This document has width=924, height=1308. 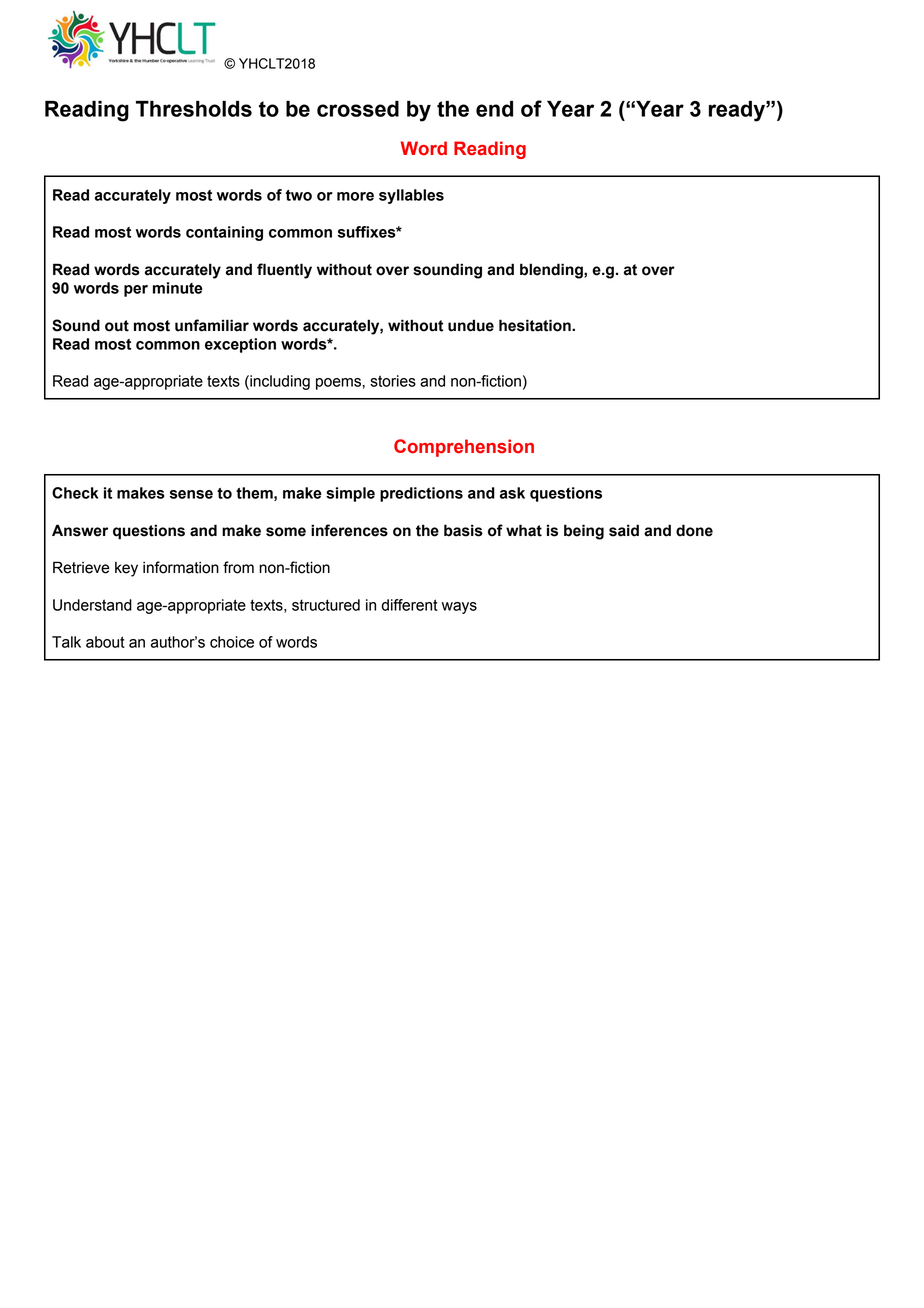 I want to click on fluently, so click(x=284, y=271).
